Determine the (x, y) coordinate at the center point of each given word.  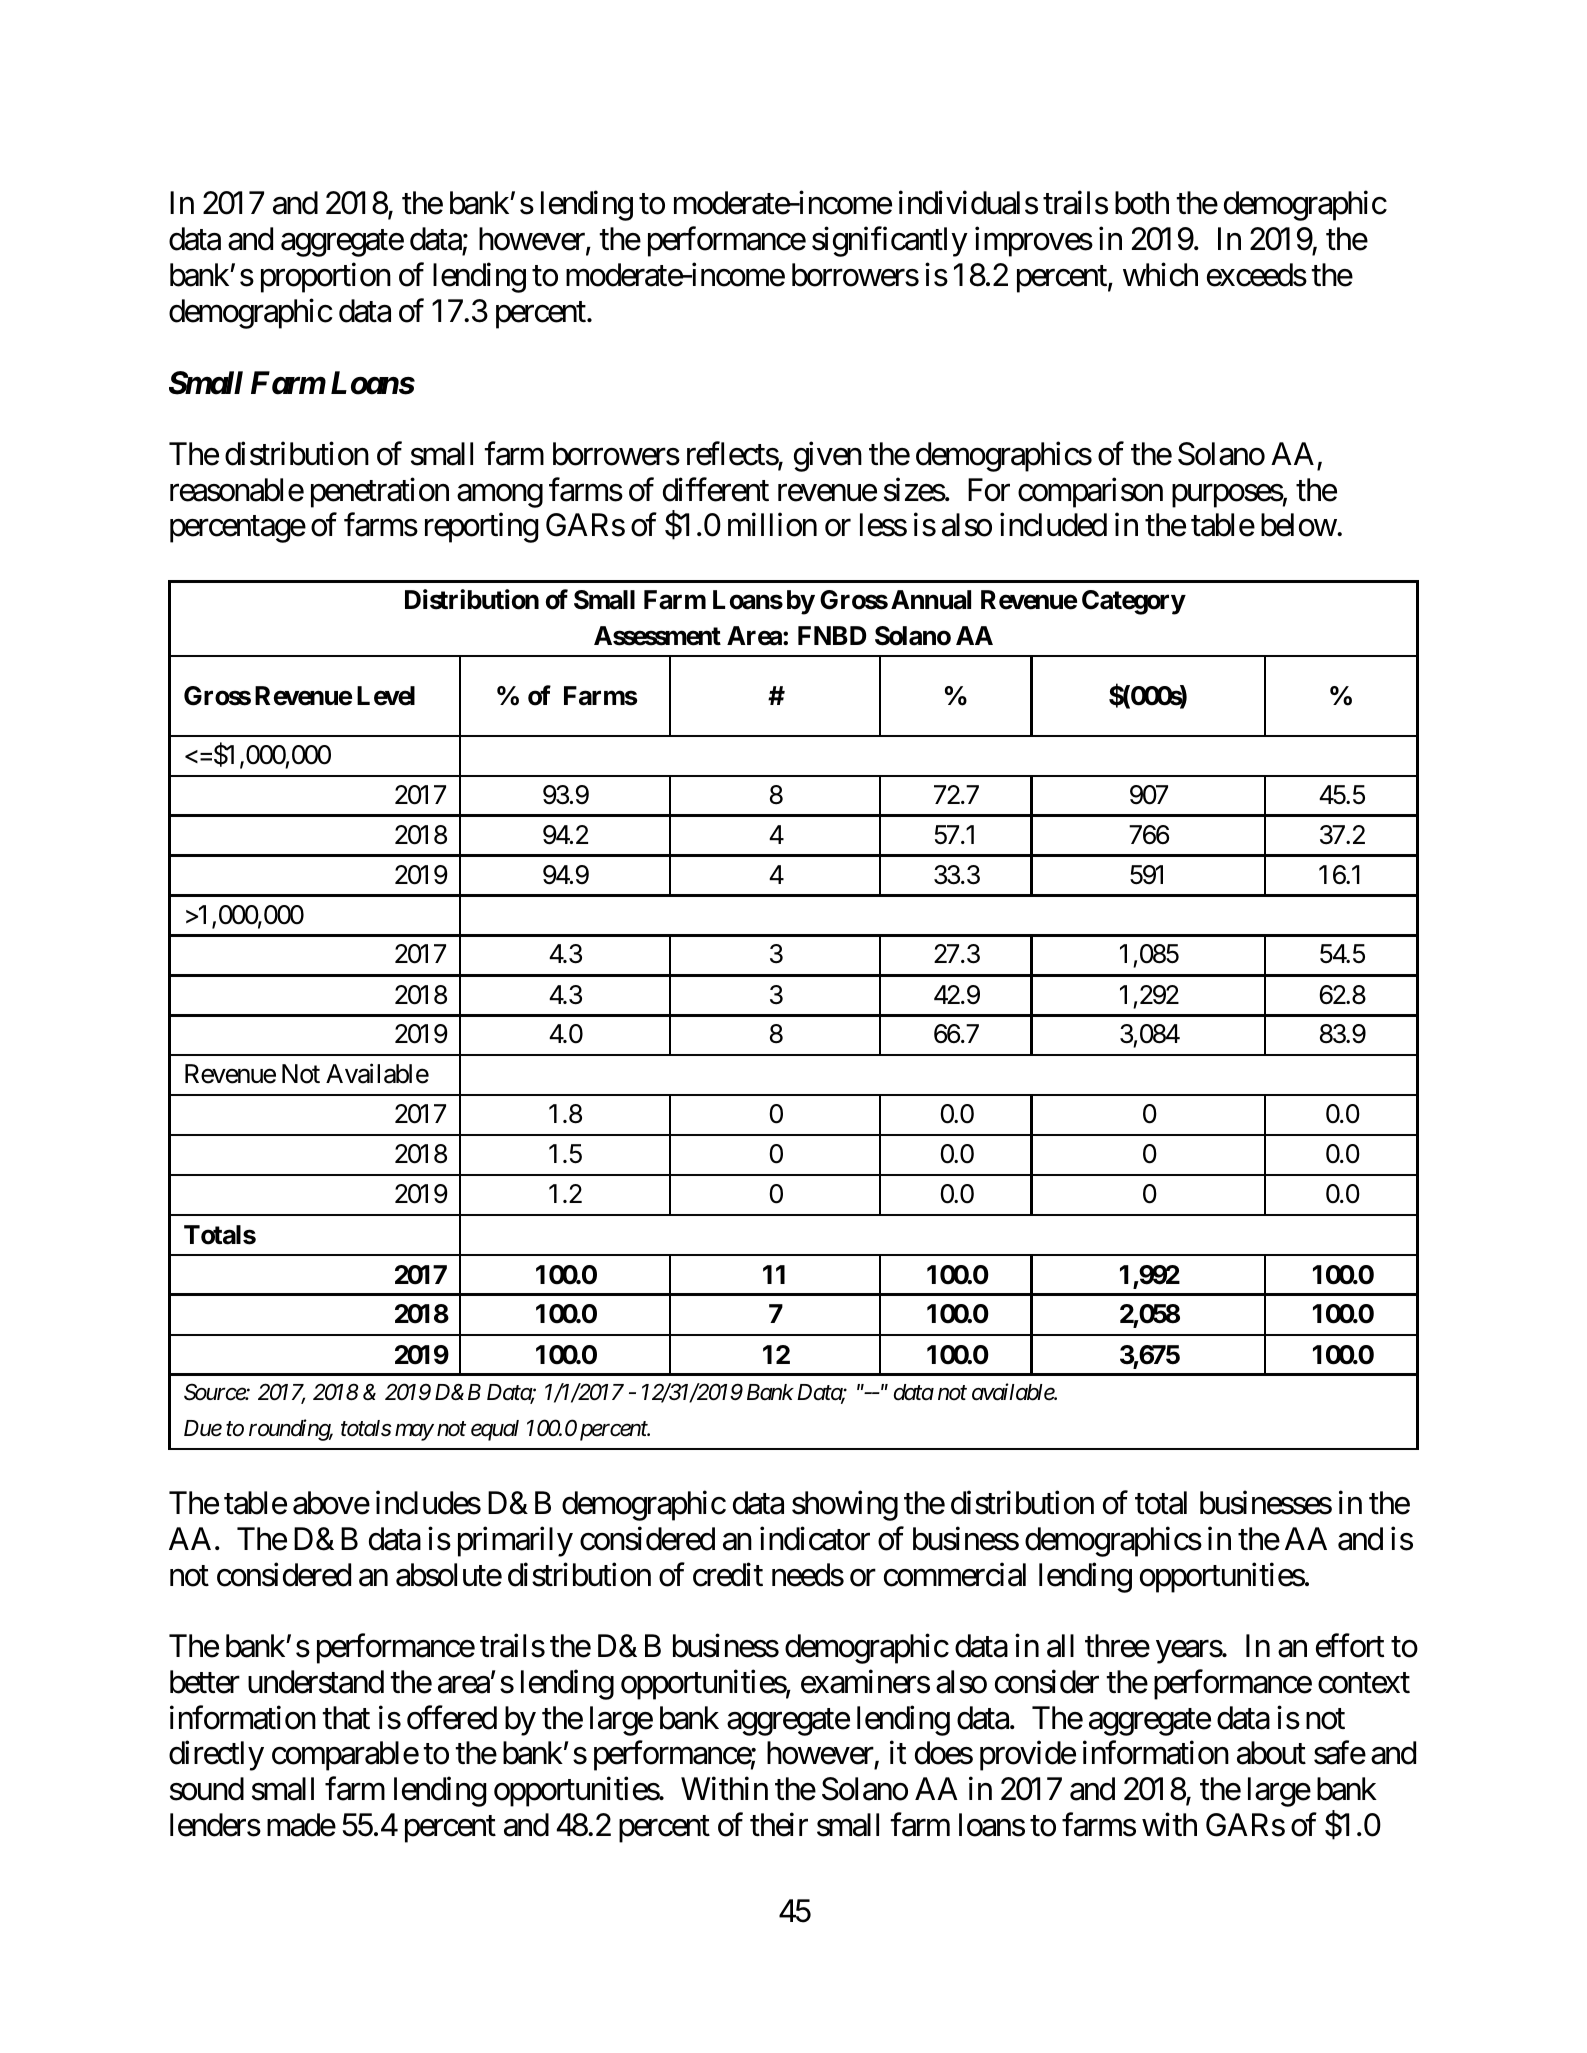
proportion (326, 278)
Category (1134, 602)
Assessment (657, 636)
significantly (890, 242)
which (1160, 275)
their (779, 1825)
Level (386, 696)
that (346, 1718)
